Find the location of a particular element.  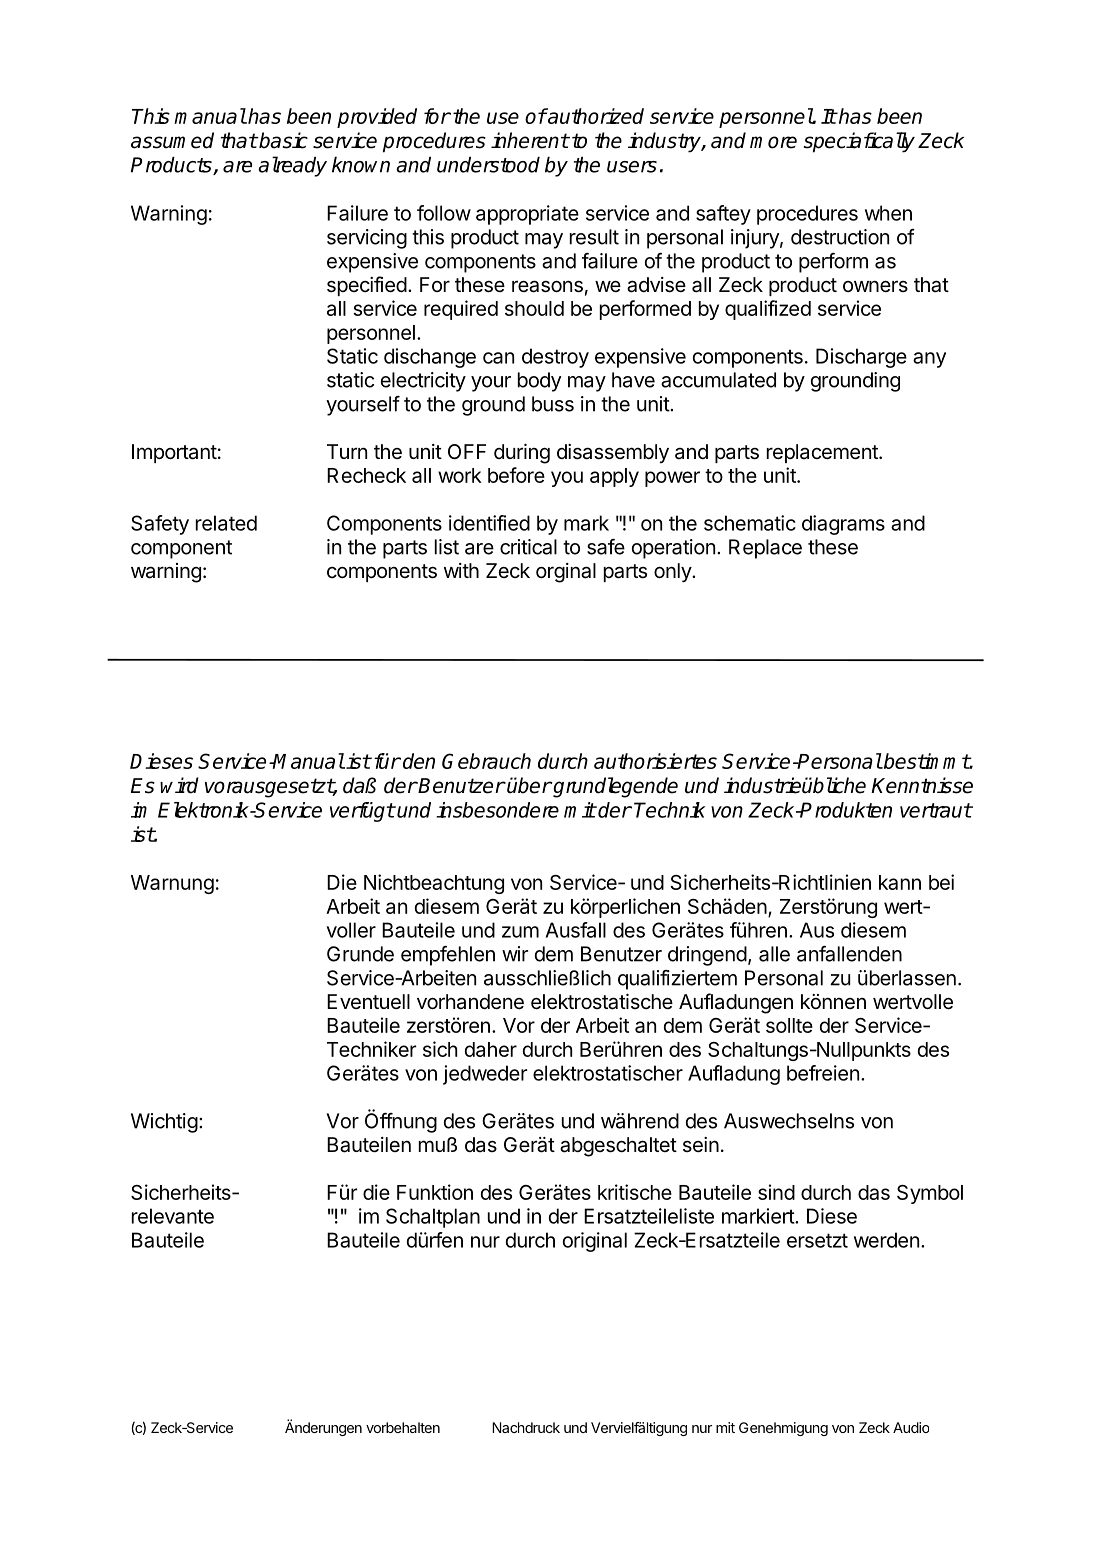

wird is located at coordinates (179, 785).
